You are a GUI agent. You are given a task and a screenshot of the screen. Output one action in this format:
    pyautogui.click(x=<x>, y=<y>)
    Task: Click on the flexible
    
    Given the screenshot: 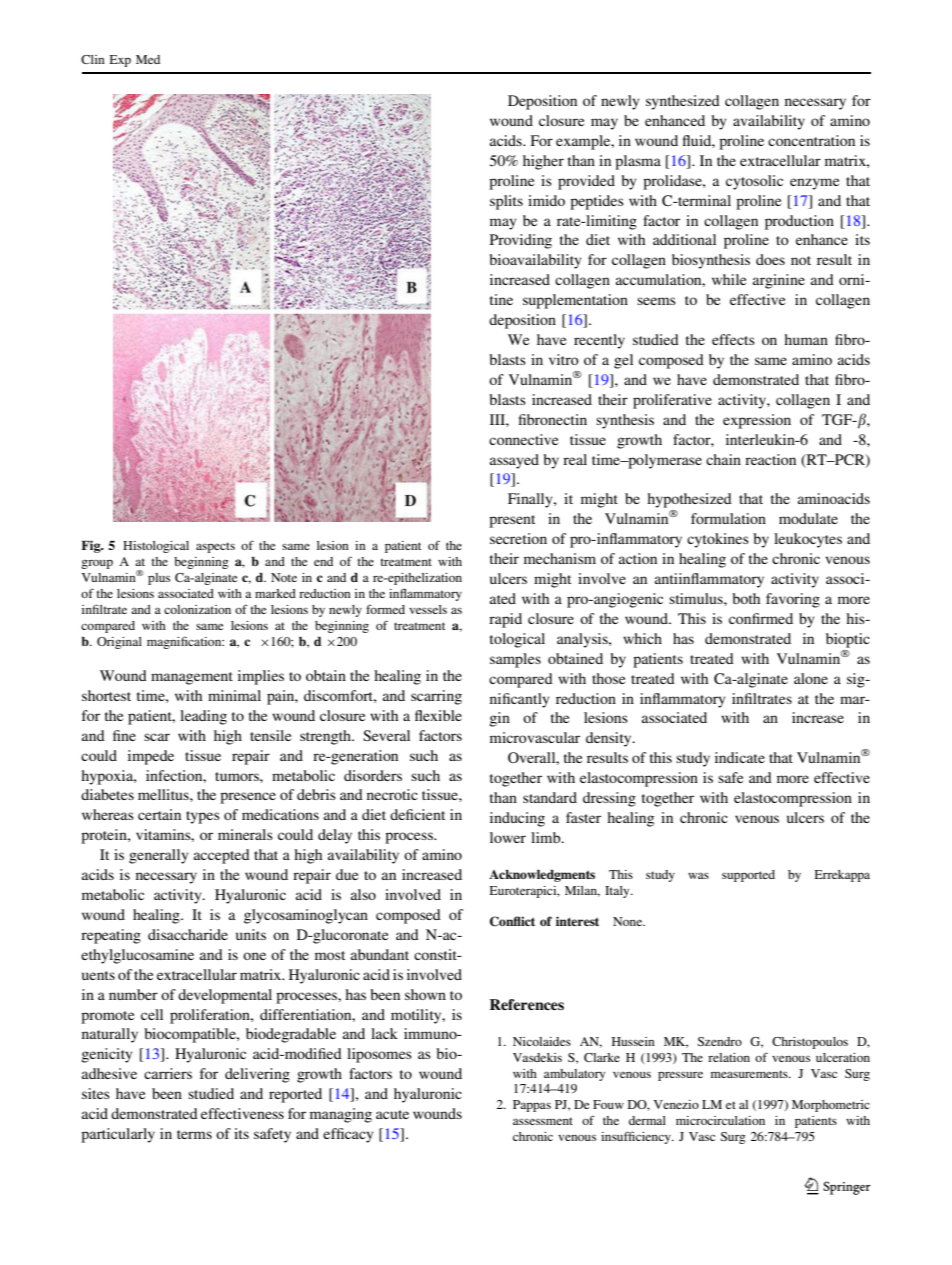 What is the action you would take?
    pyautogui.click(x=438, y=715)
